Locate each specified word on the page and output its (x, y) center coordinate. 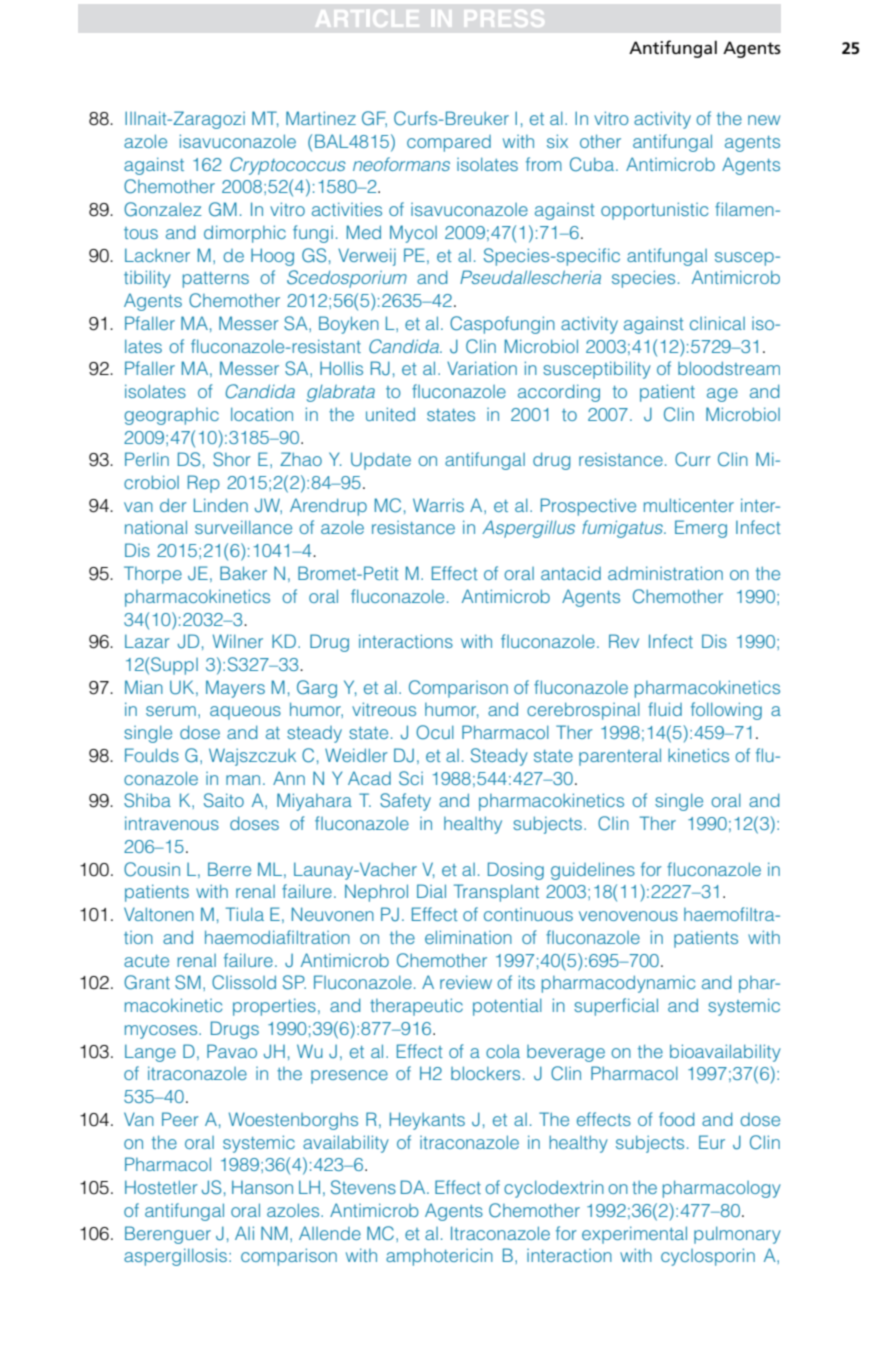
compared (449, 143)
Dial (431, 891)
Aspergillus (528, 529)
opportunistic (654, 211)
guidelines (593, 871)
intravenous (172, 823)
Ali (244, 1233)
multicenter (689, 505)
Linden (221, 505)
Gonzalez (163, 209)
